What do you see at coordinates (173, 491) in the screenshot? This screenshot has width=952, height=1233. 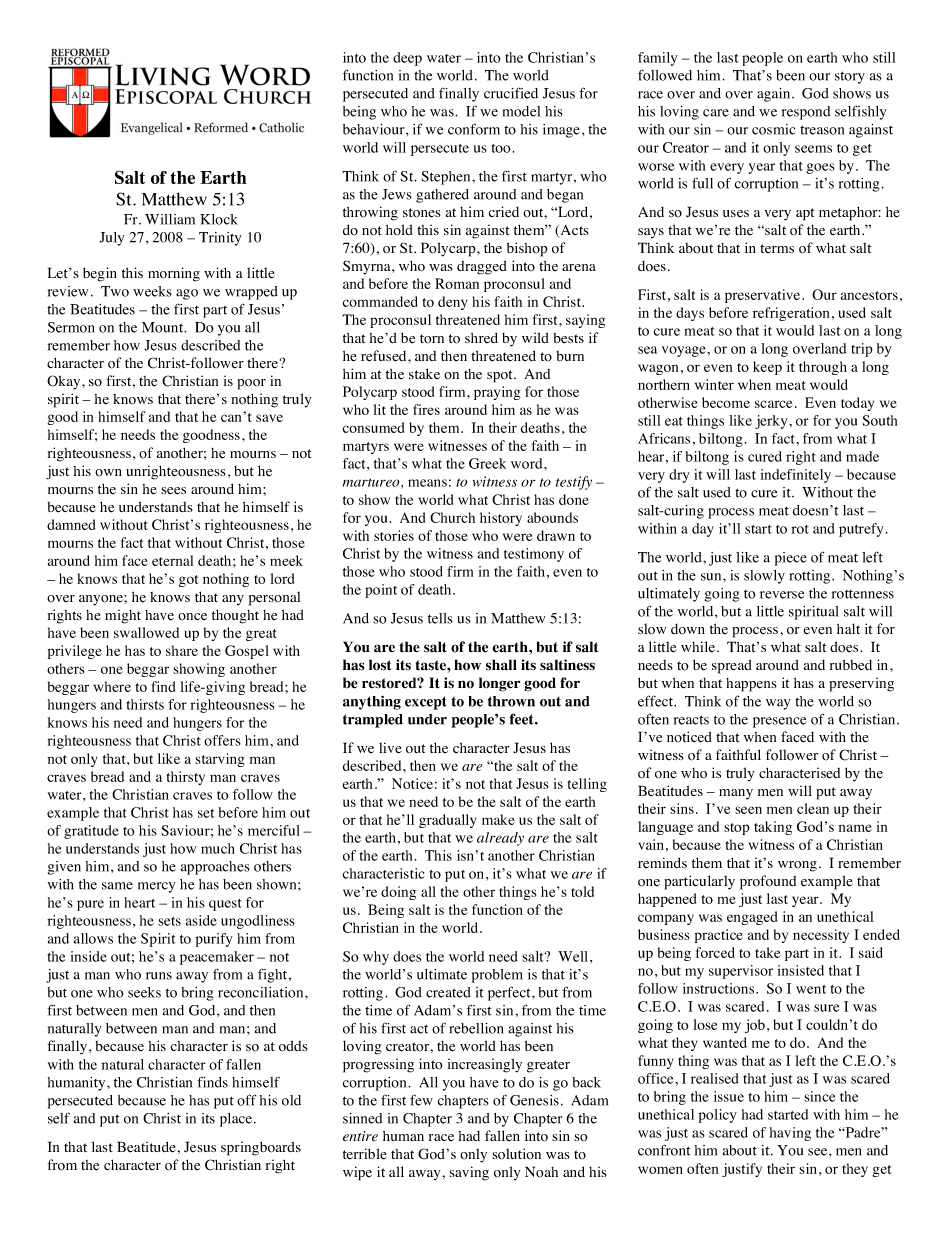 I see `sees` at bounding box center [173, 491].
